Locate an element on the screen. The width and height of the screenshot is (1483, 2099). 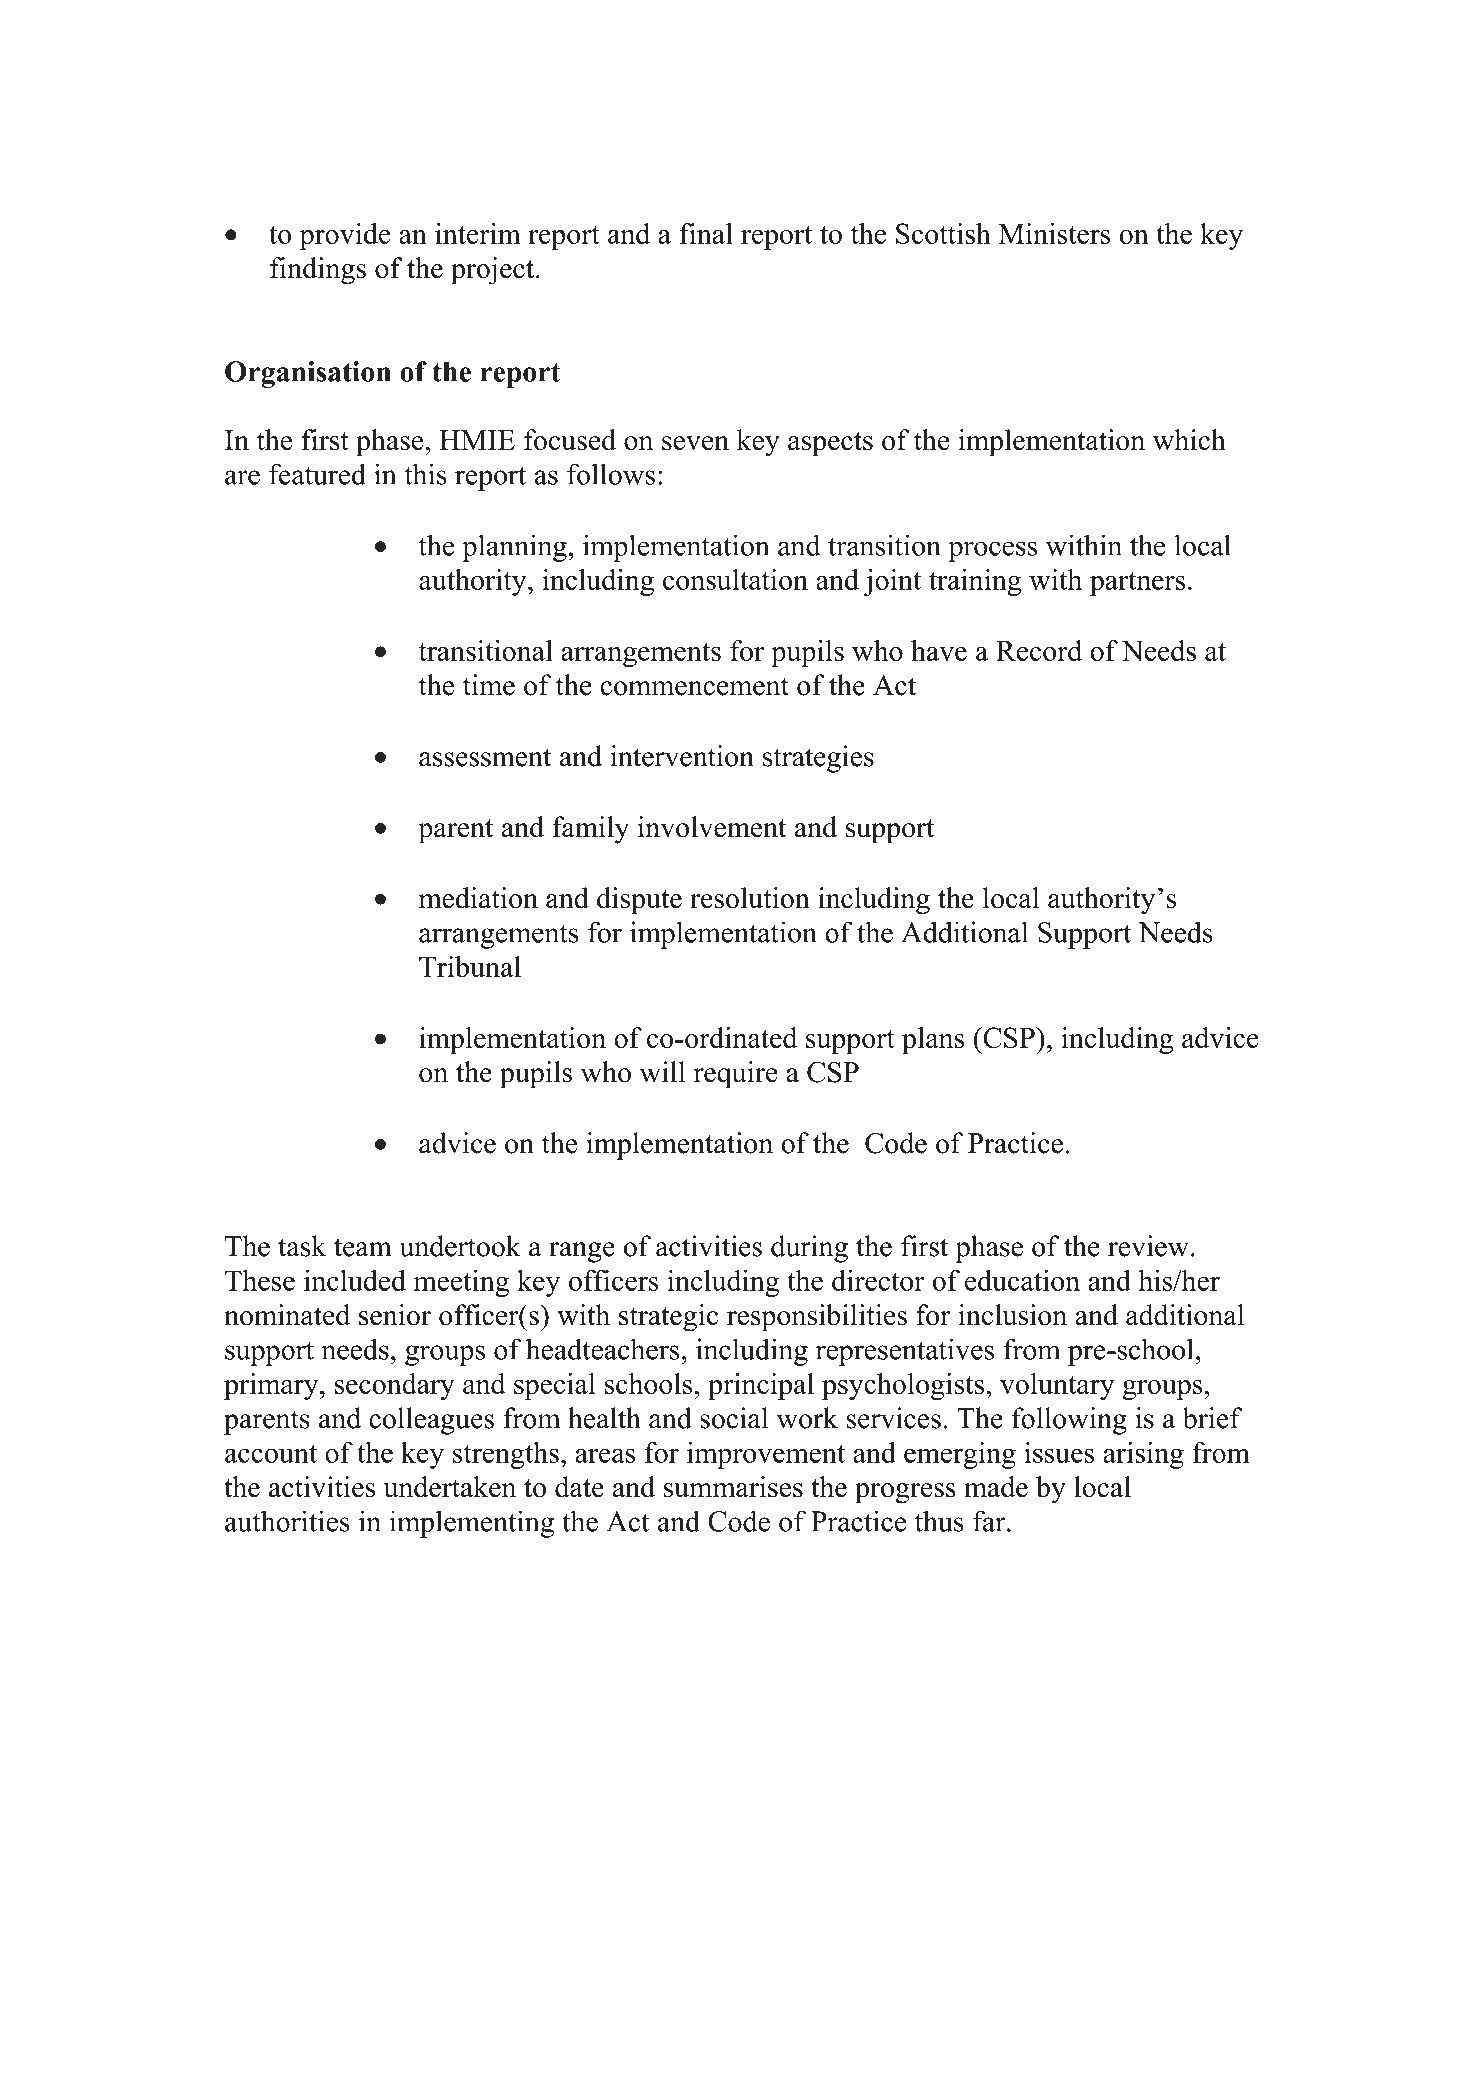
findings is located at coordinates (318, 271).
